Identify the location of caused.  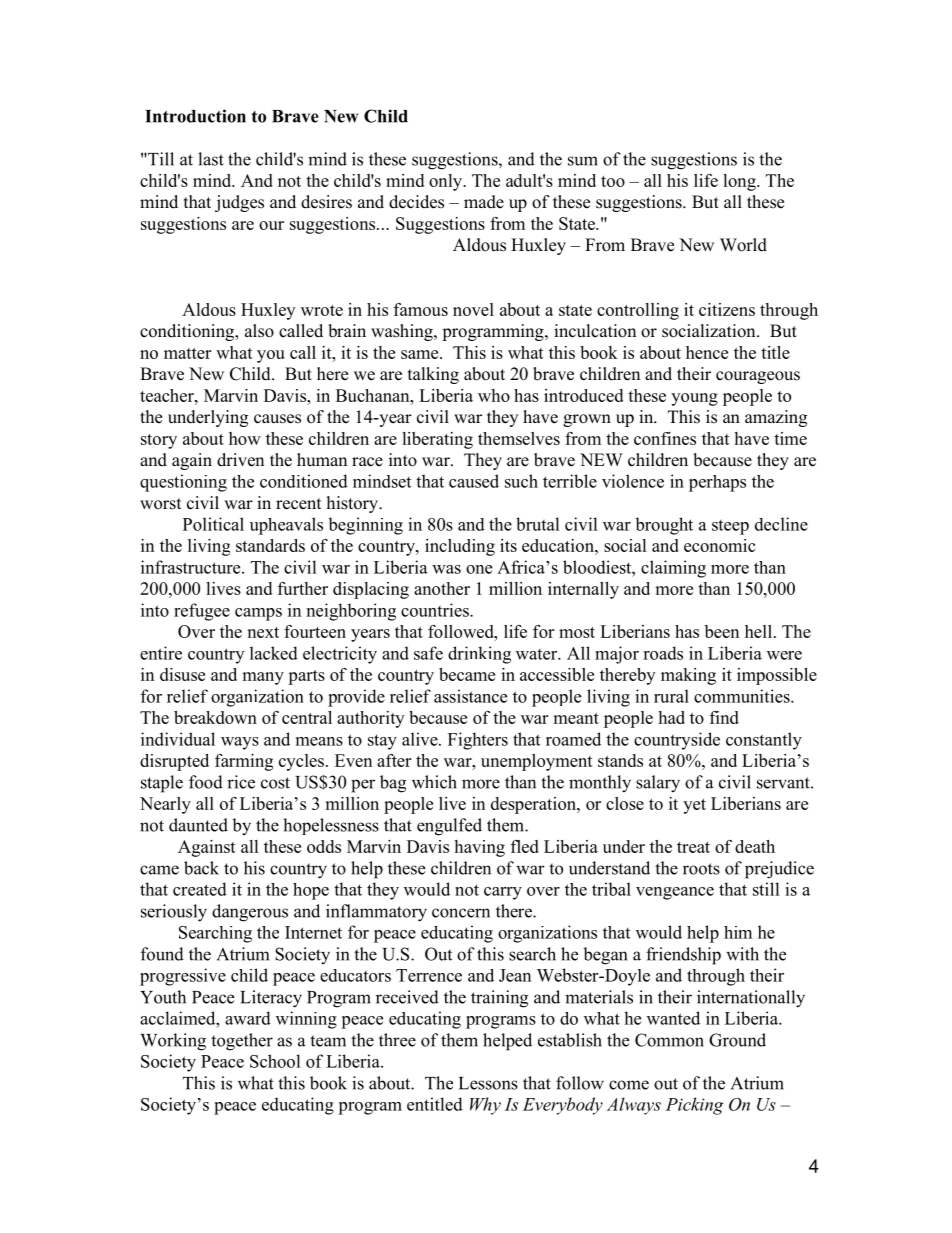
(474, 481).
